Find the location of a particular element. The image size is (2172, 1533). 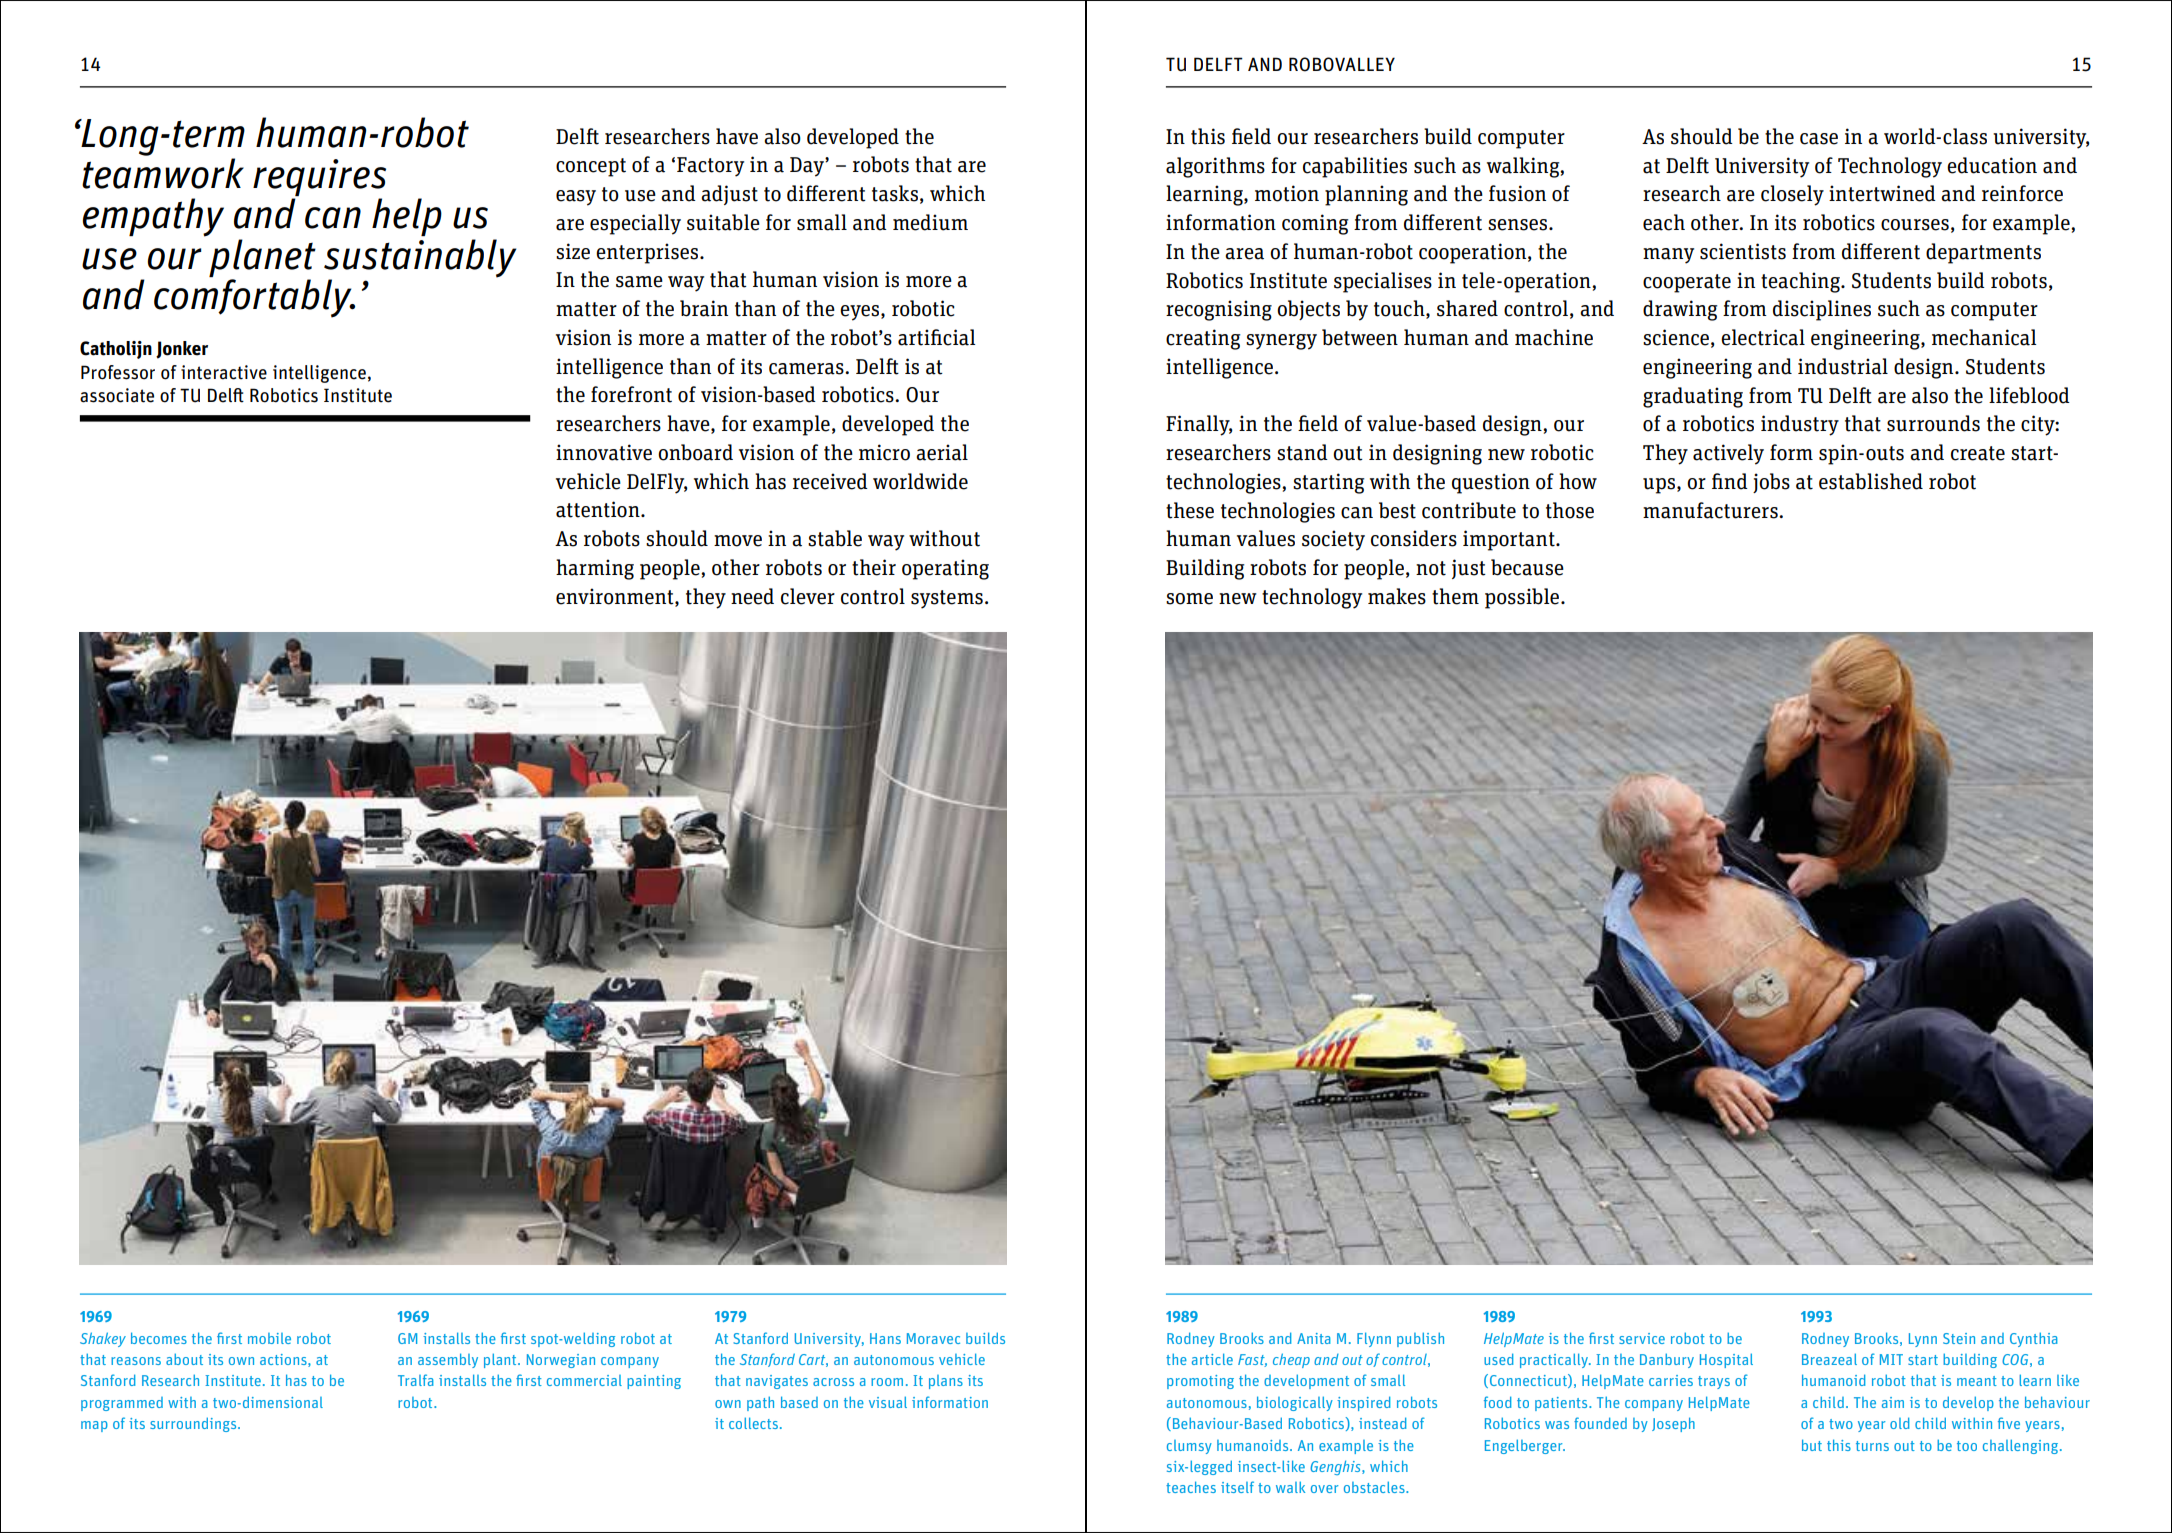

requires is located at coordinates (319, 177).
